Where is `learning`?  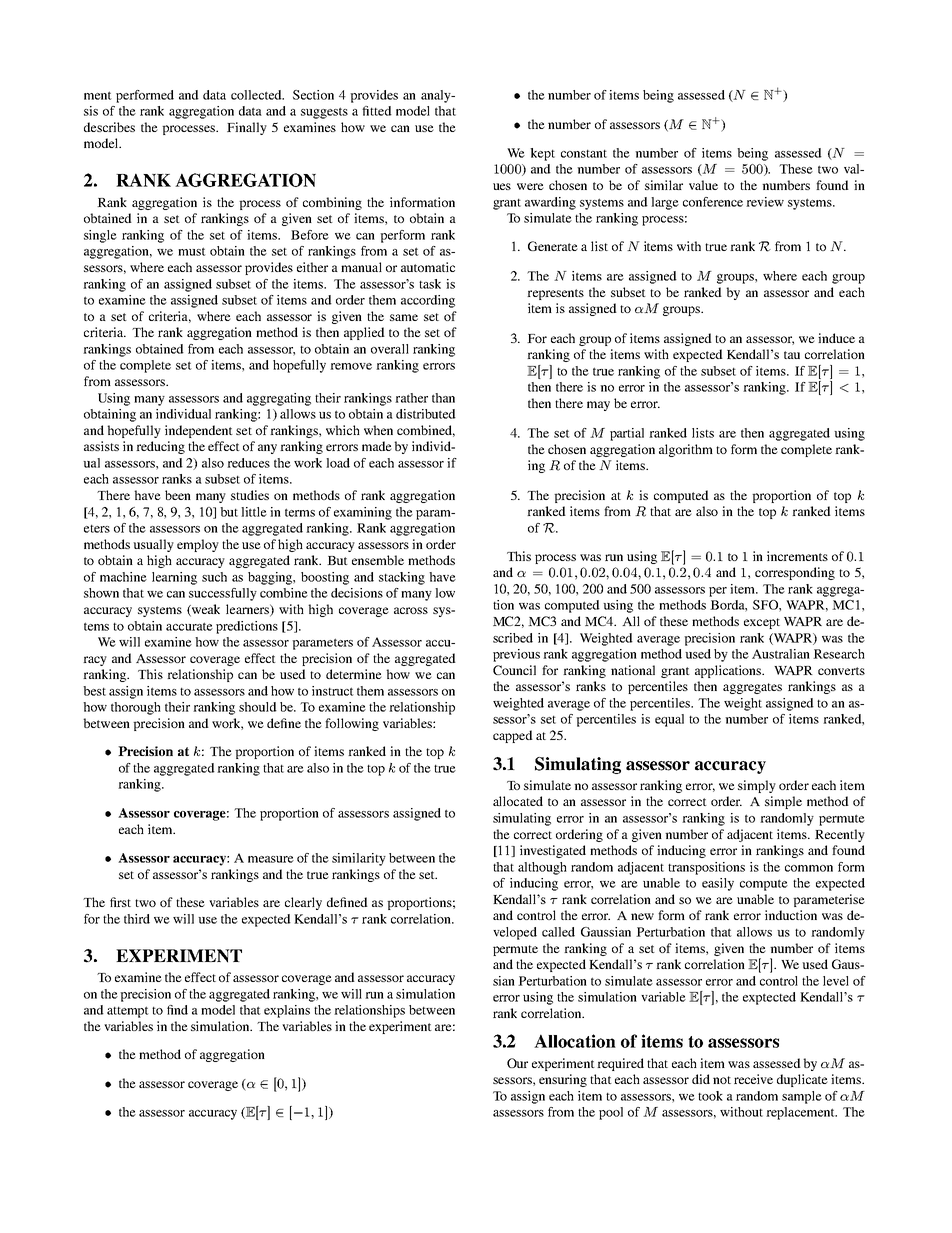
learning is located at coordinates (174, 578).
